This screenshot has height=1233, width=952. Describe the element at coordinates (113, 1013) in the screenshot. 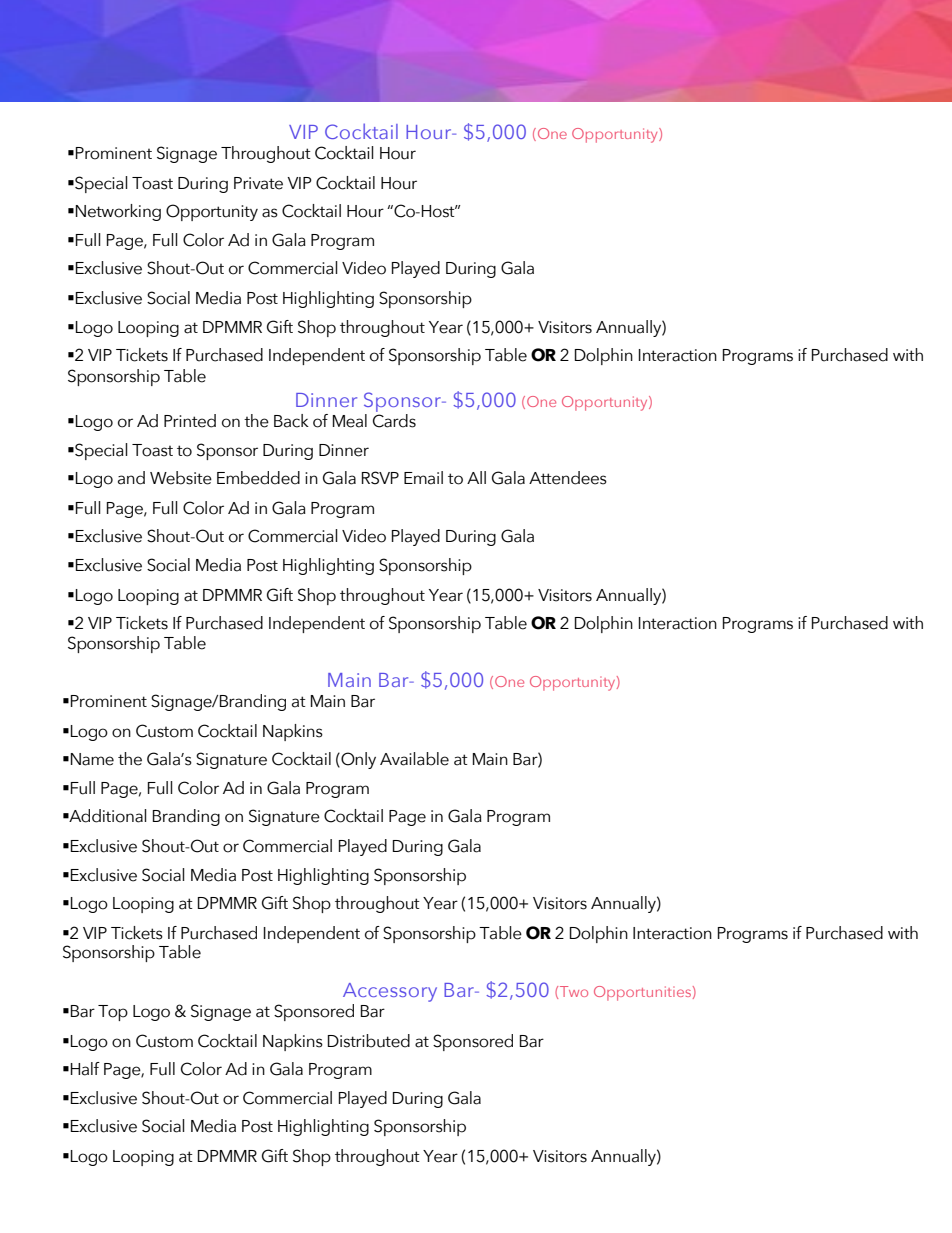

I see `Top` at that location.
